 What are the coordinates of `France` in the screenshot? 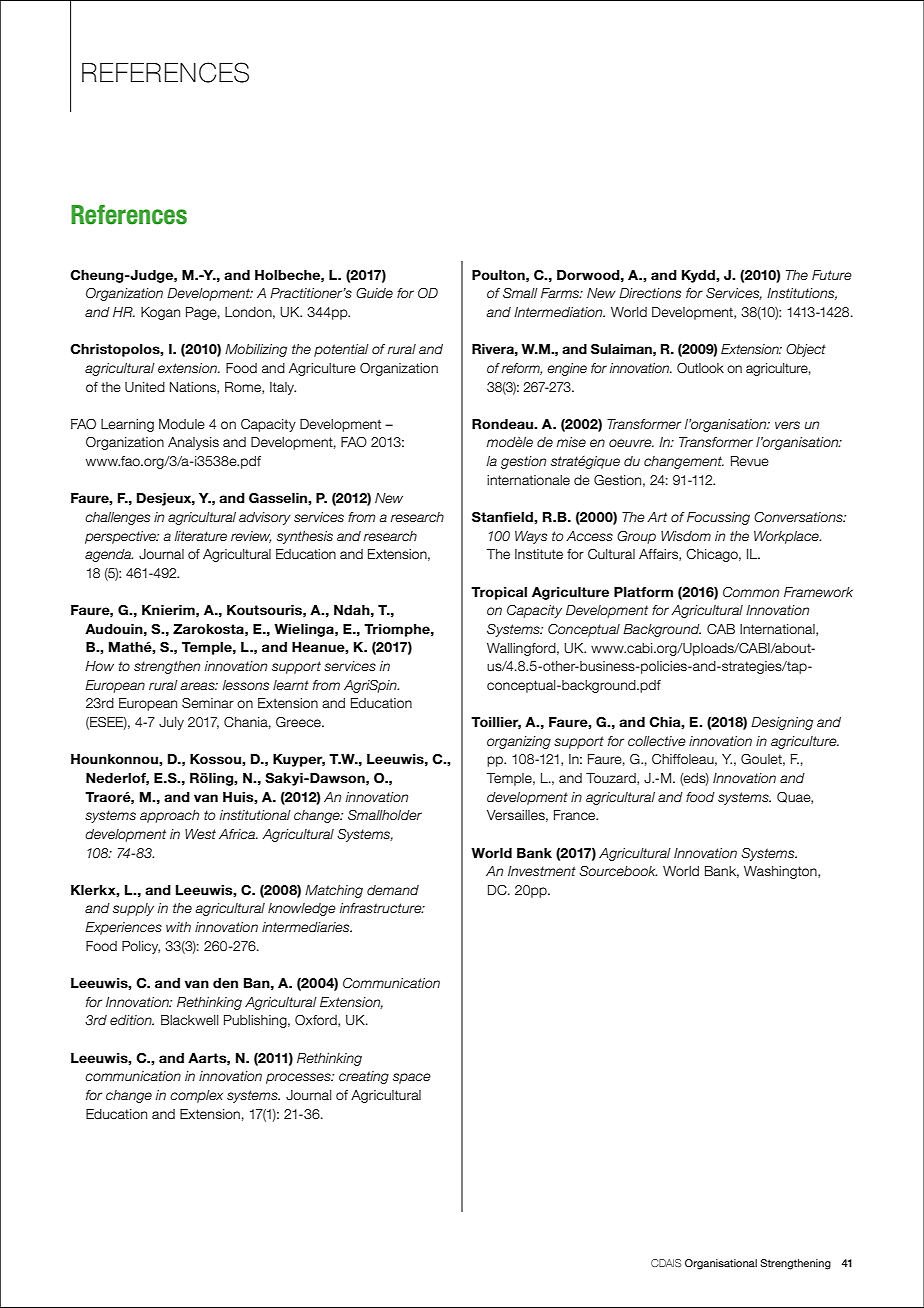 It's located at (576, 815).
